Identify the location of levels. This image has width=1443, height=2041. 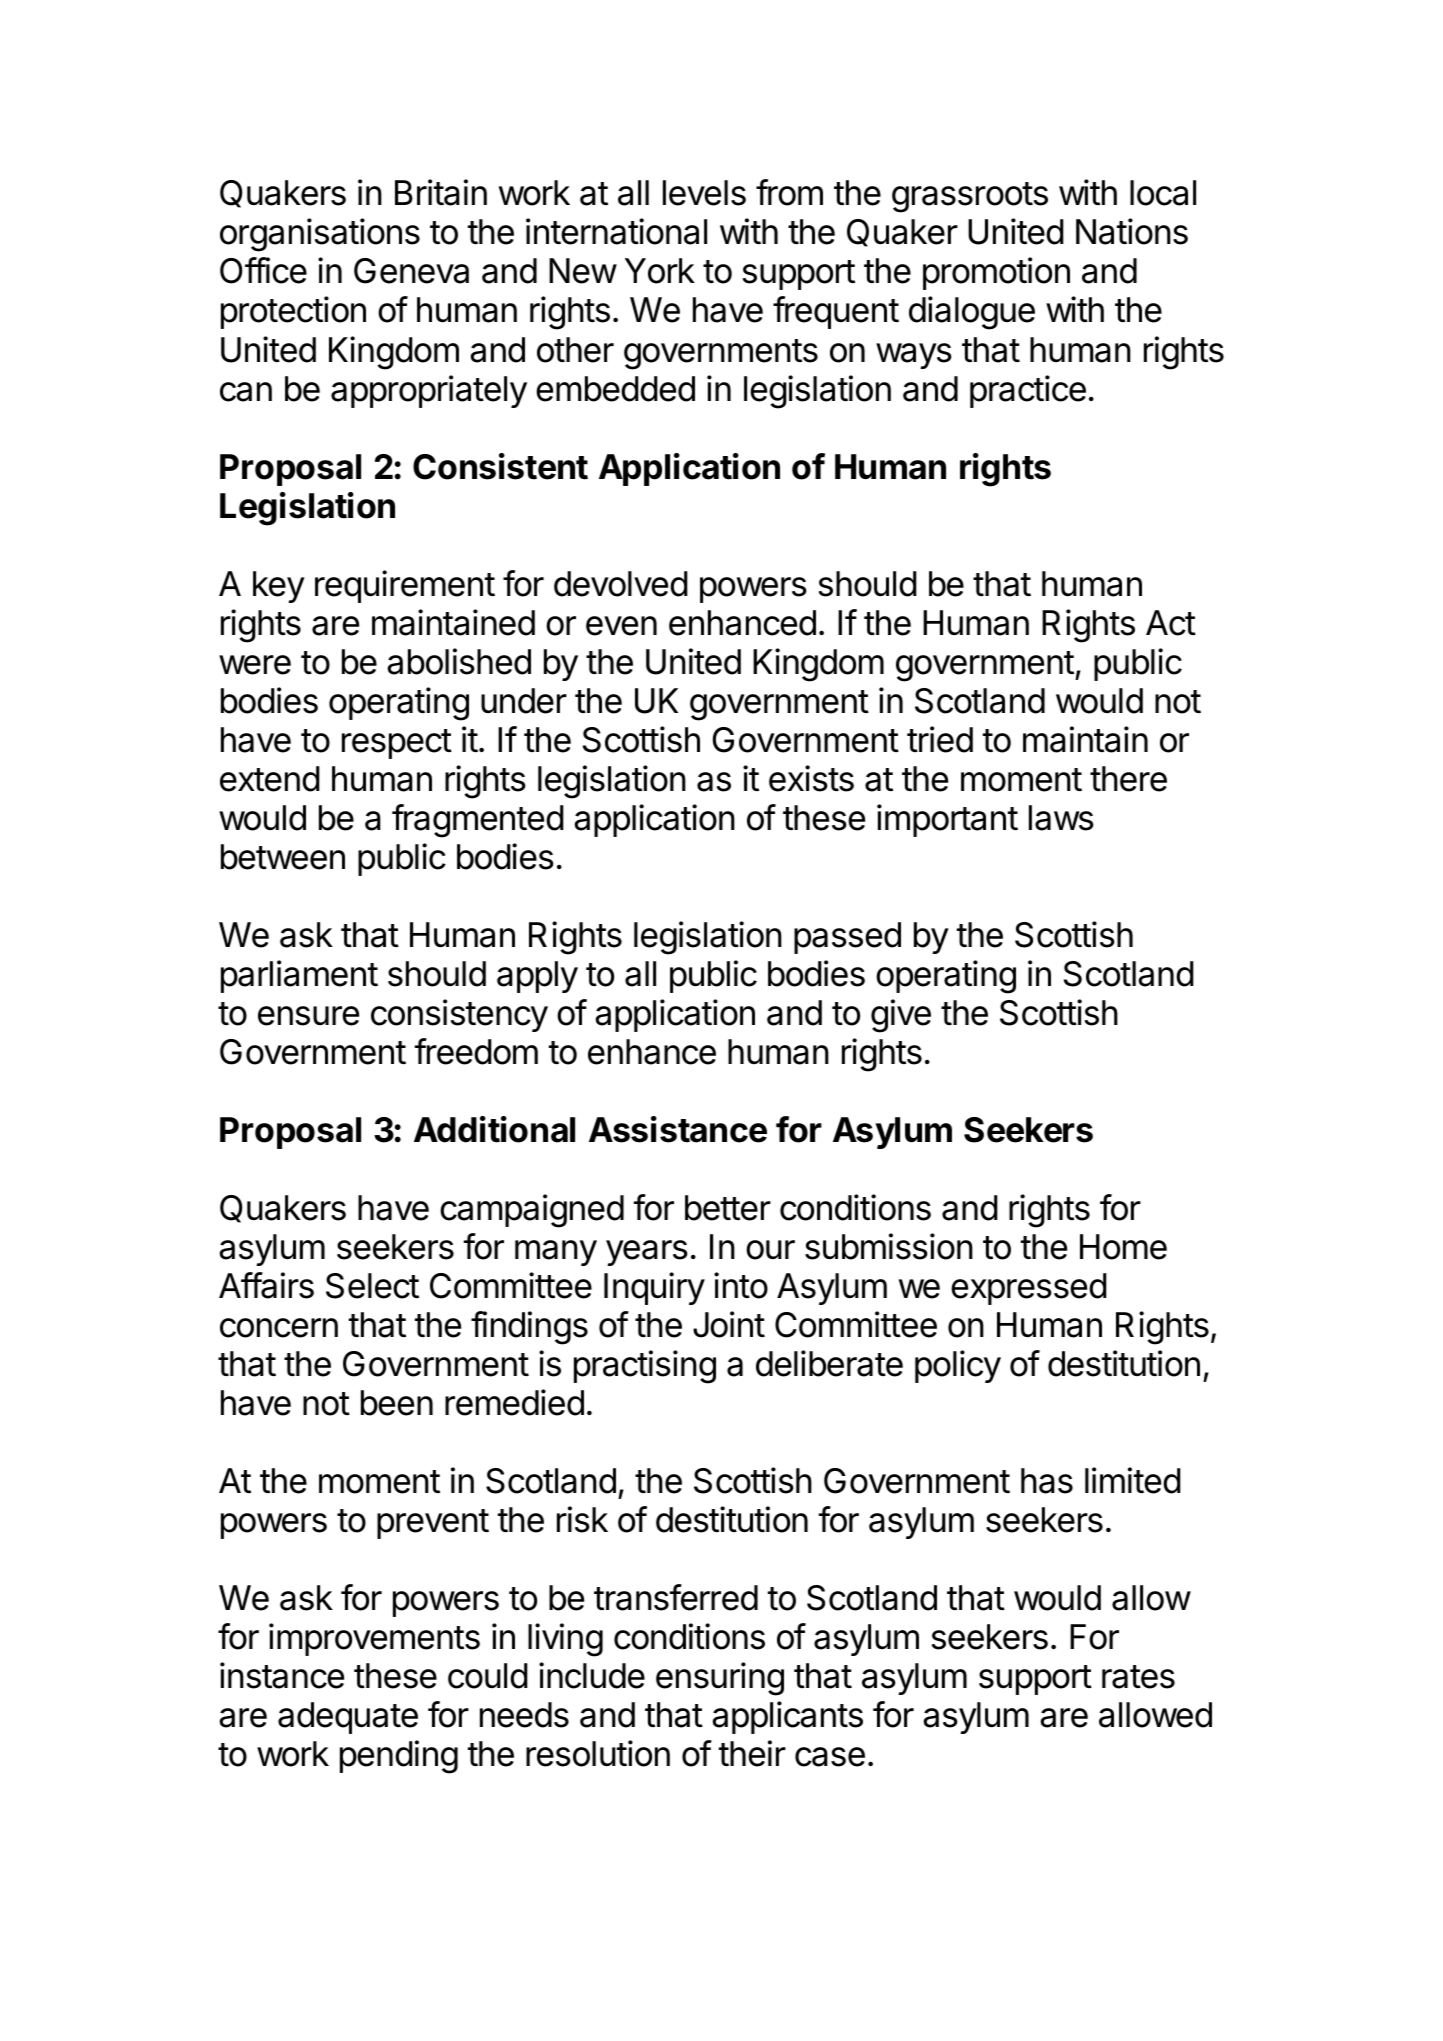
(704, 193).
